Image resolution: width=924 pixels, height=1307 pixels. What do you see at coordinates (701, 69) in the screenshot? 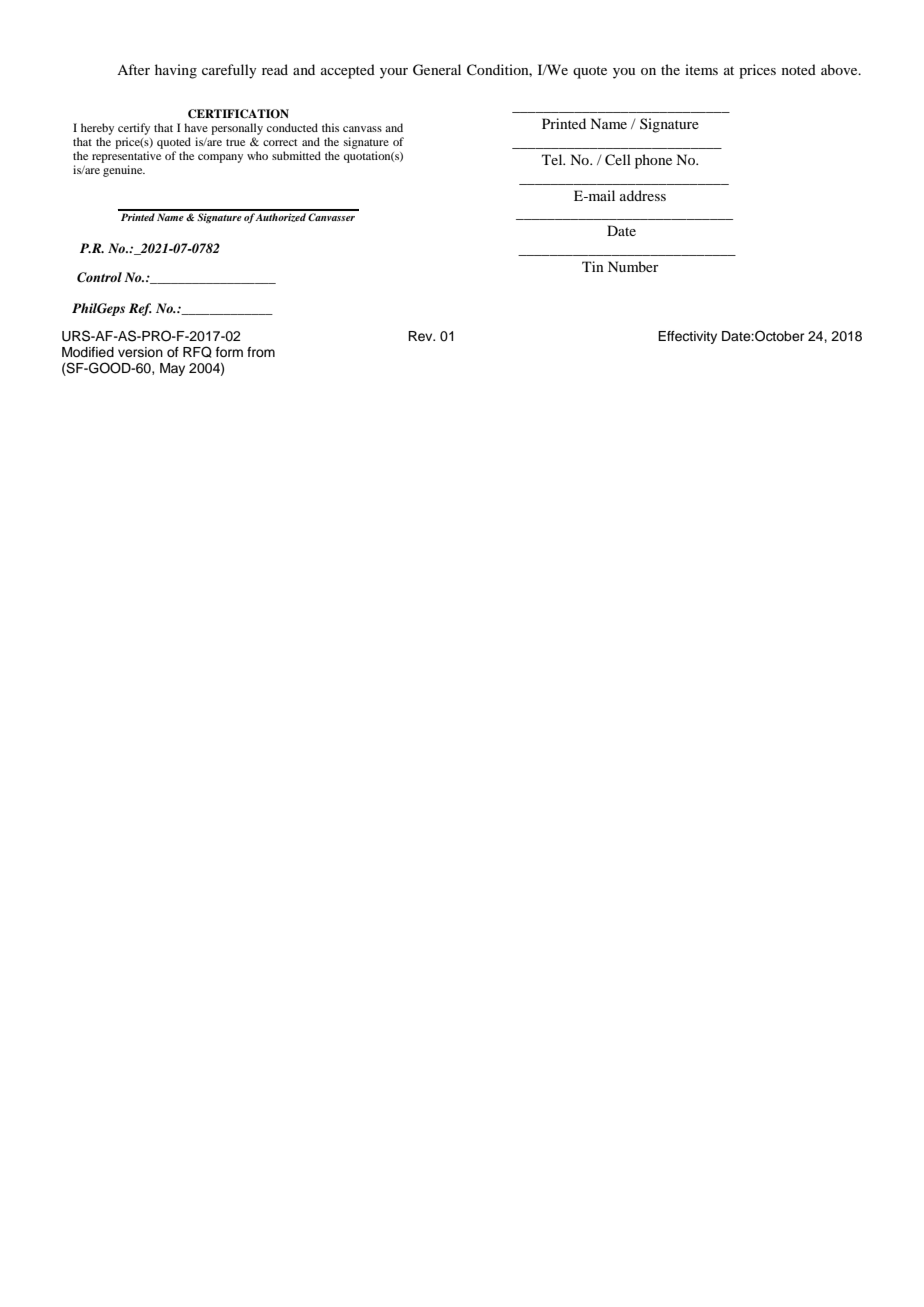
I see `items` at bounding box center [701, 69].
